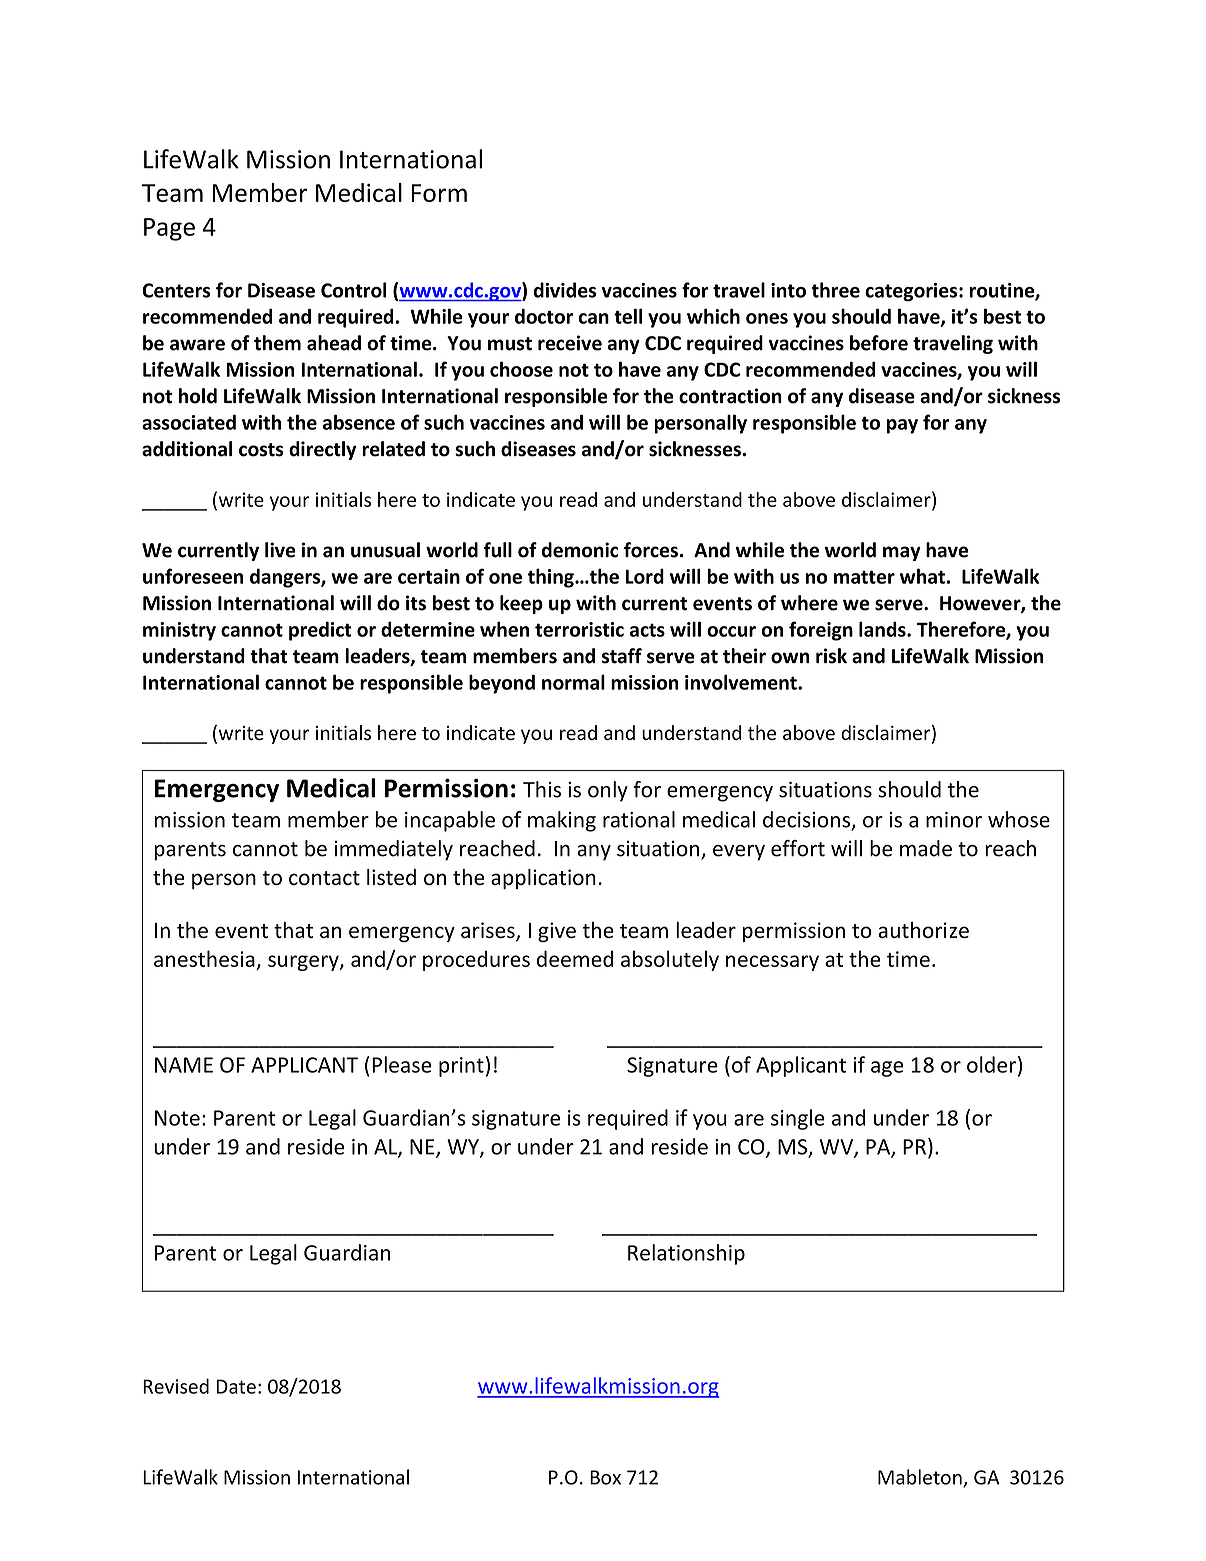  What do you see at coordinates (236, 1386) in the page?
I see `Date` at bounding box center [236, 1386].
